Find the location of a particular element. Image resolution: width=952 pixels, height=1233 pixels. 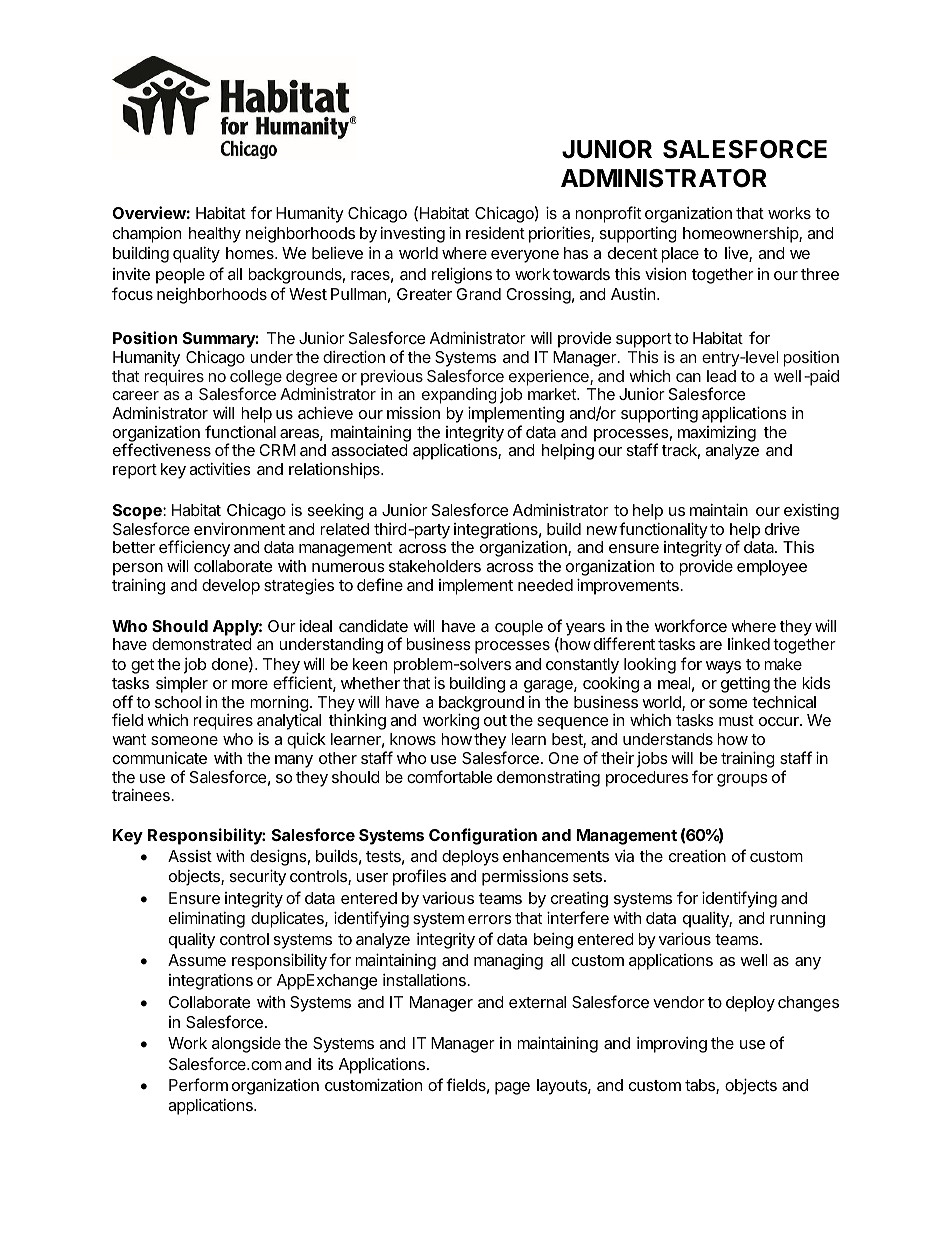

creation is located at coordinates (697, 856).
